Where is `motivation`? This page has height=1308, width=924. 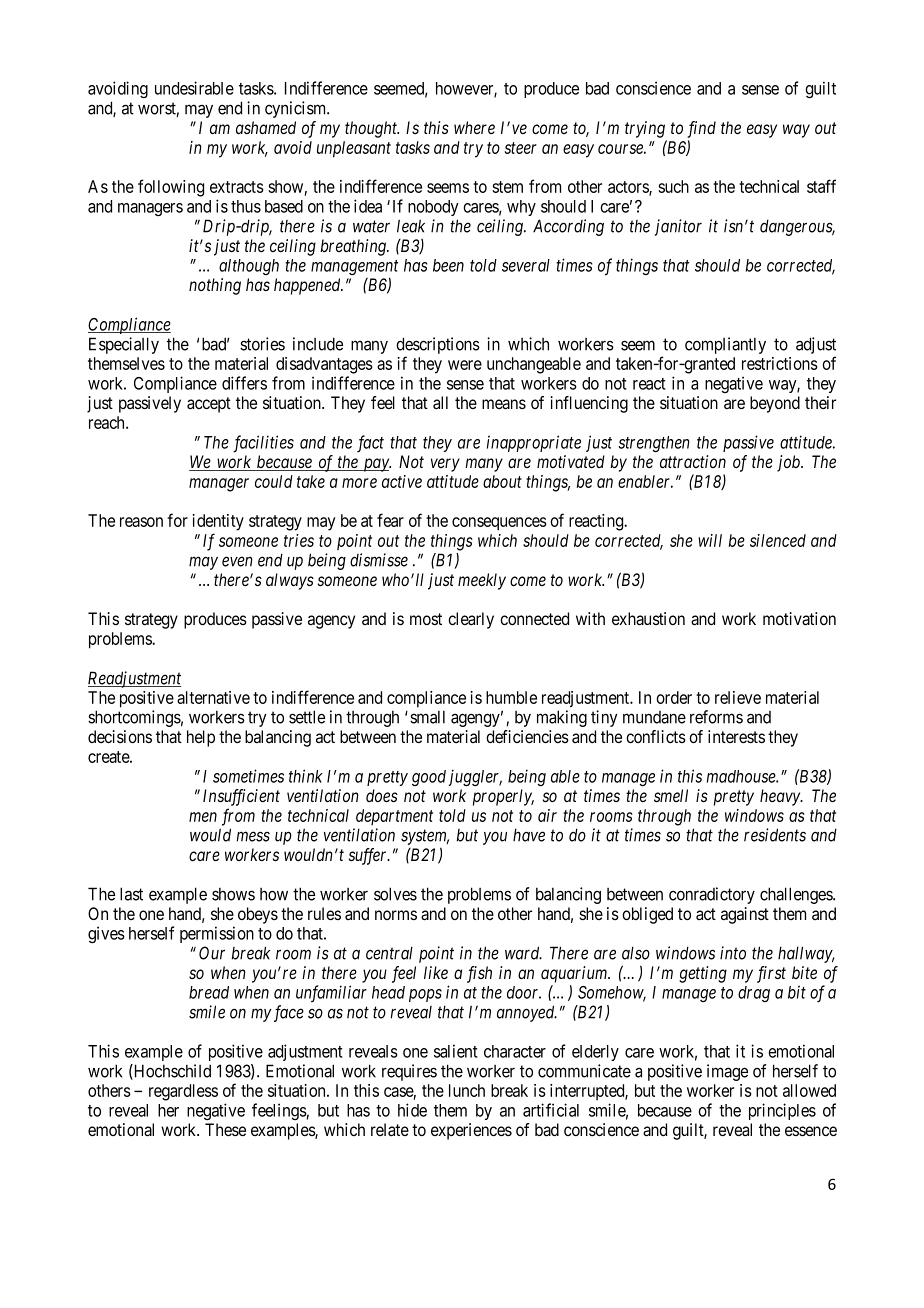
motivation is located at coordinates (799, 619).
